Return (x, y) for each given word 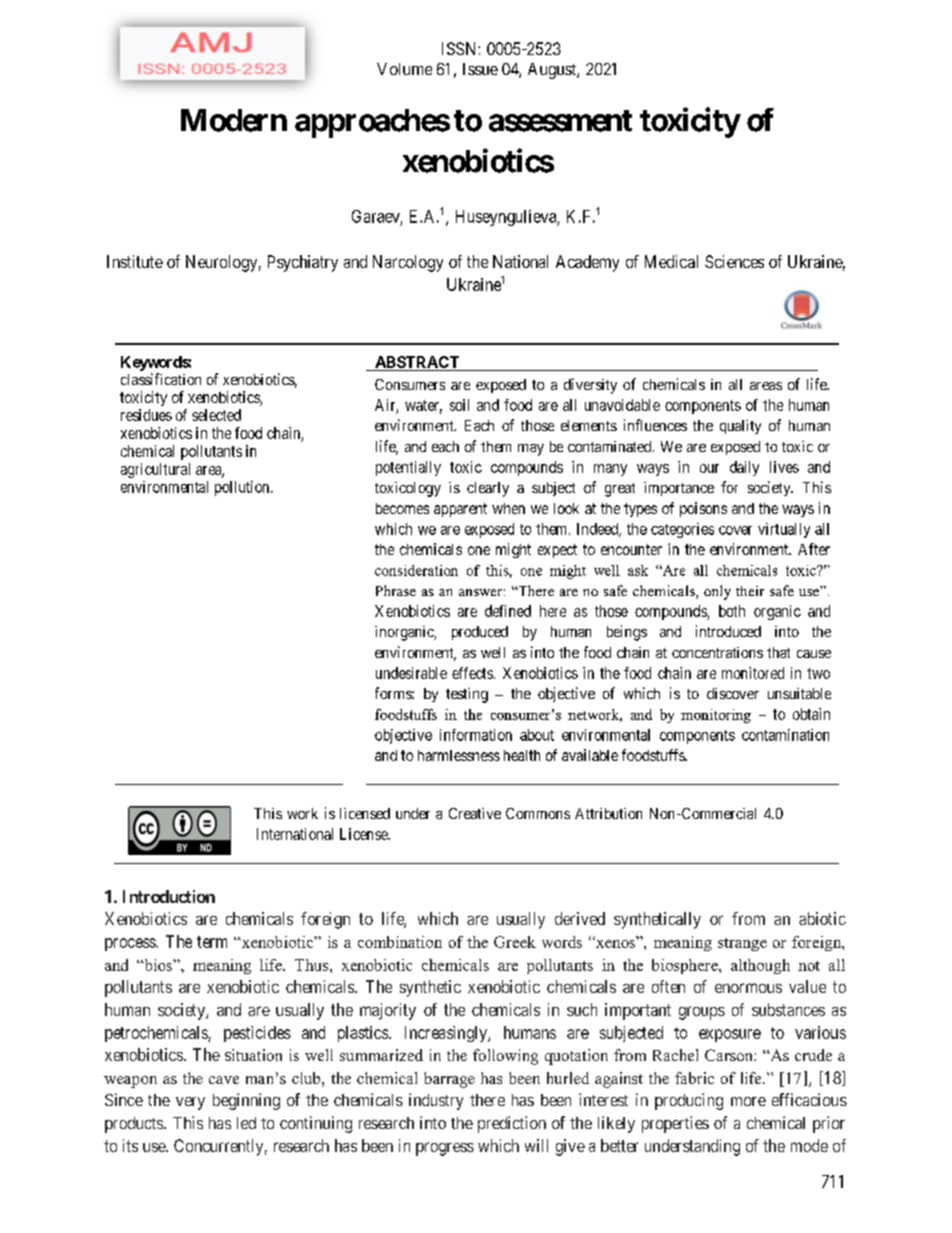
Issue (480, 69)
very (190, 1103)
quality (740, 427)
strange (742, 944)
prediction (512, 1124)
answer (480, 592)
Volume (404, 69)
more (748, 1101)
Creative (475, 813)
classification (161, 379)
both (732, 611)
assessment (560, 121)
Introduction (169, 896)
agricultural (155, 470)
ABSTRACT (417, 363)
